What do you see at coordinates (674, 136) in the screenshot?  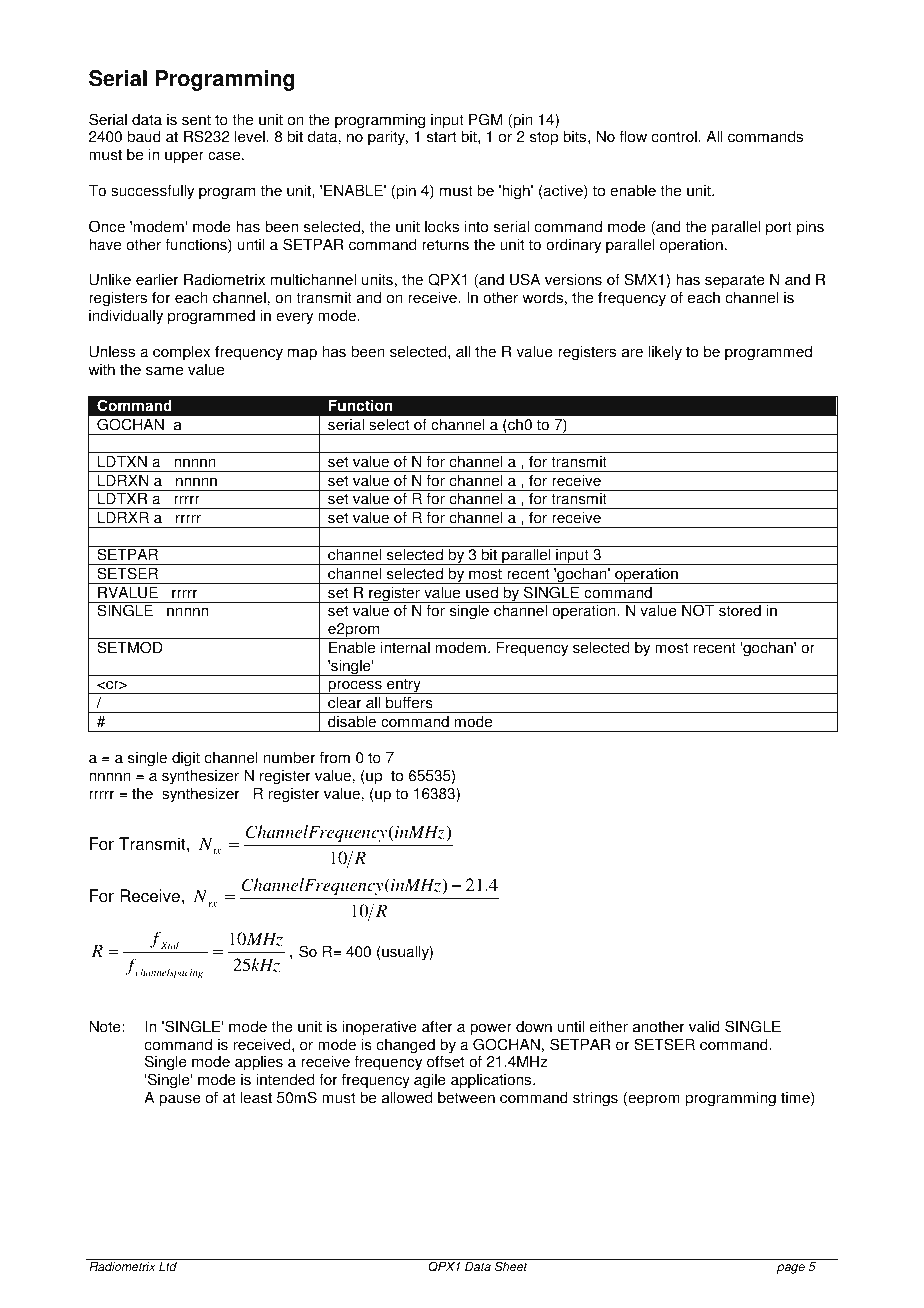 I see `control` at bounding box center [674, 136].
